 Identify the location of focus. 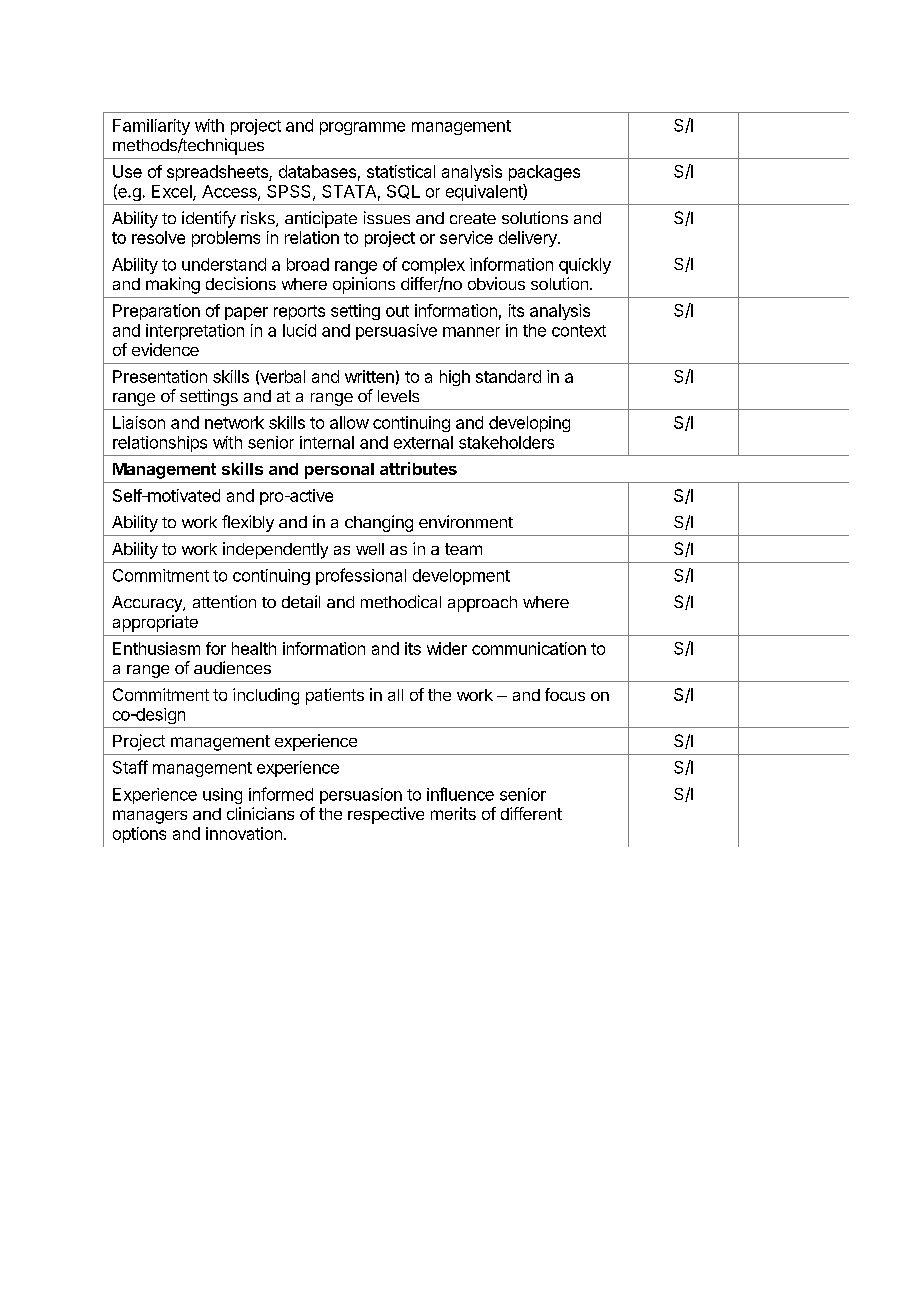
(565, 694).
